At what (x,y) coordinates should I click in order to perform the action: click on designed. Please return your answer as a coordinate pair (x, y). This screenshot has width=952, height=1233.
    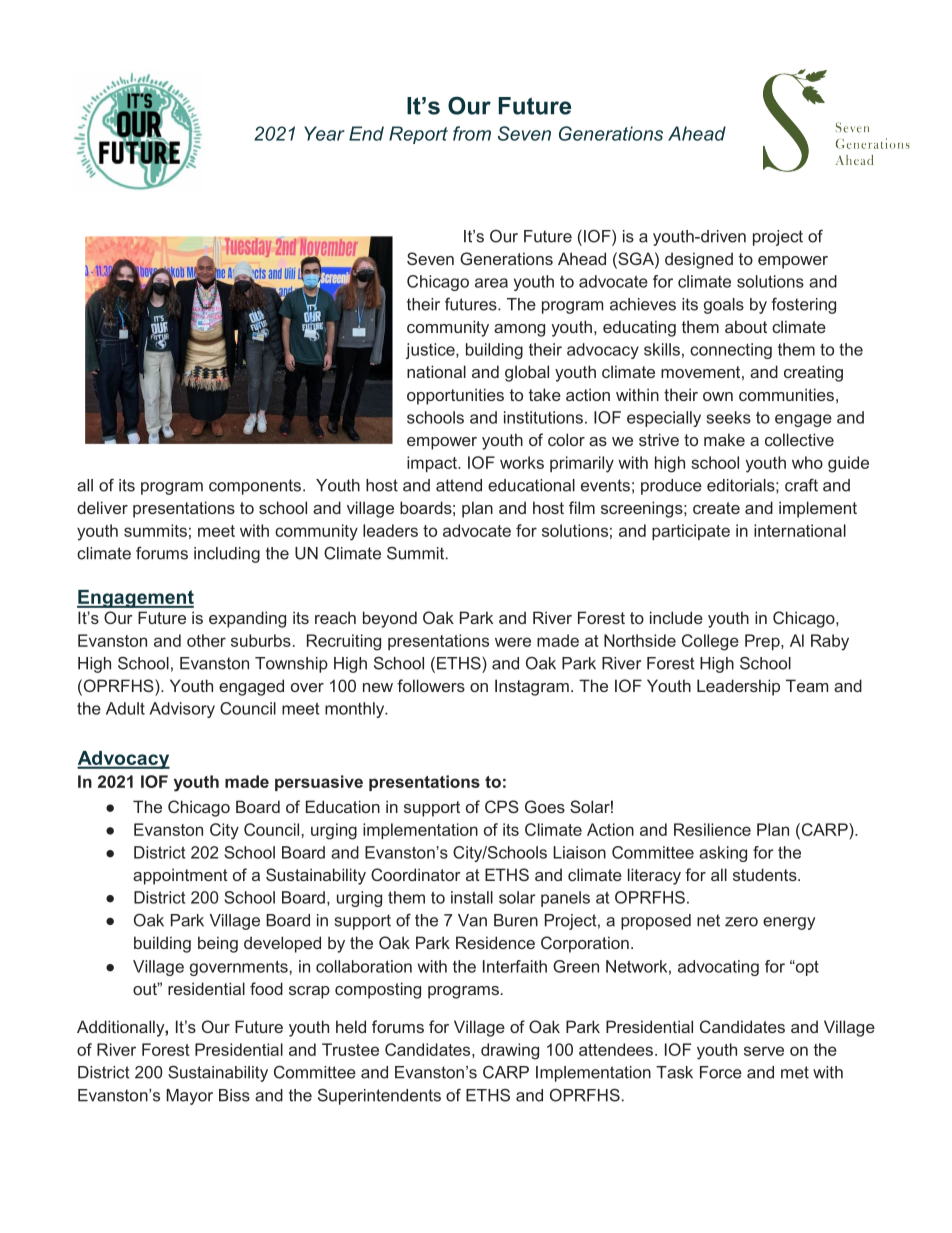
    Looking at the image, I should click on (699, 260).
